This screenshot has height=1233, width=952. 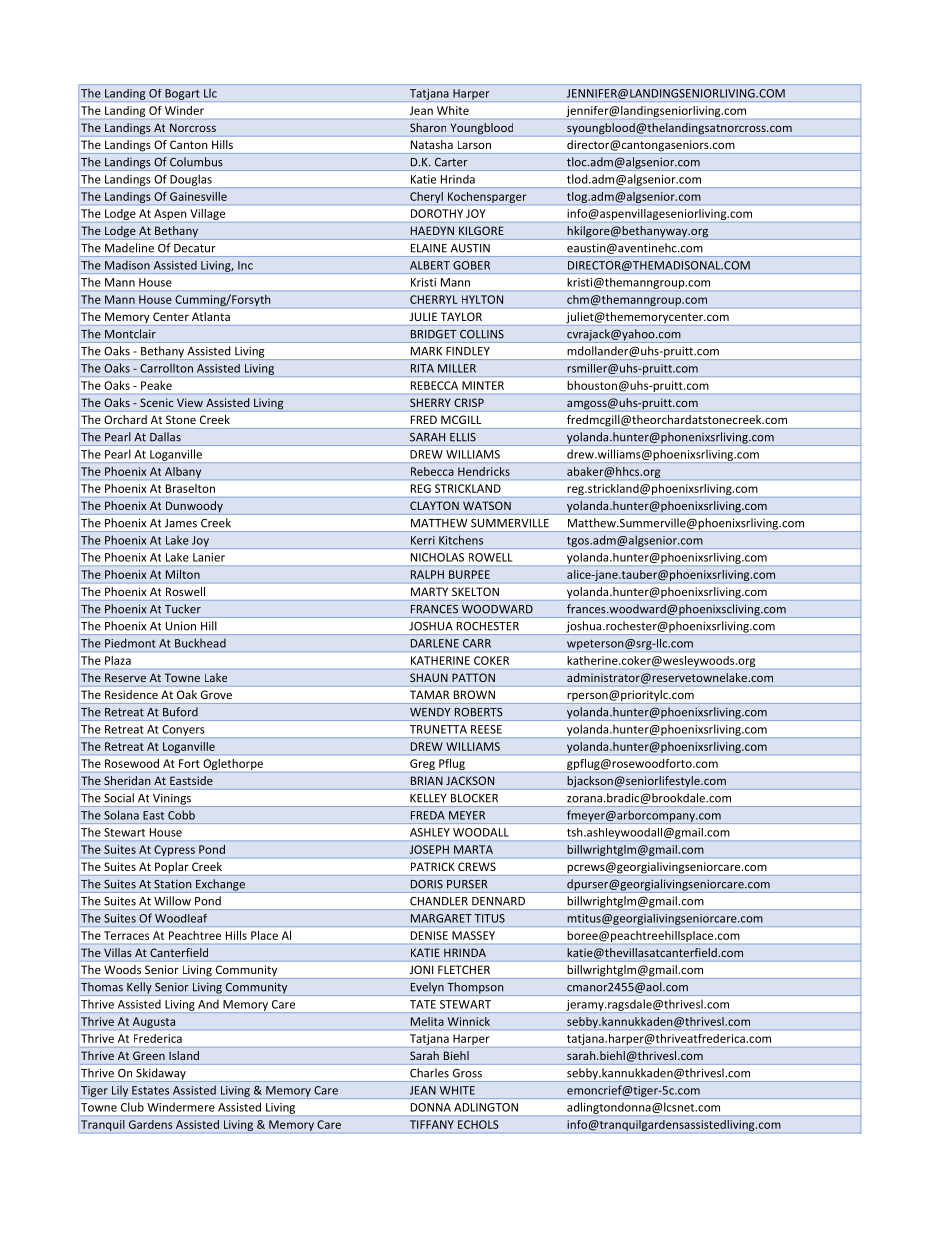 I want to click on Sharon, so click(x=428, y=127).
